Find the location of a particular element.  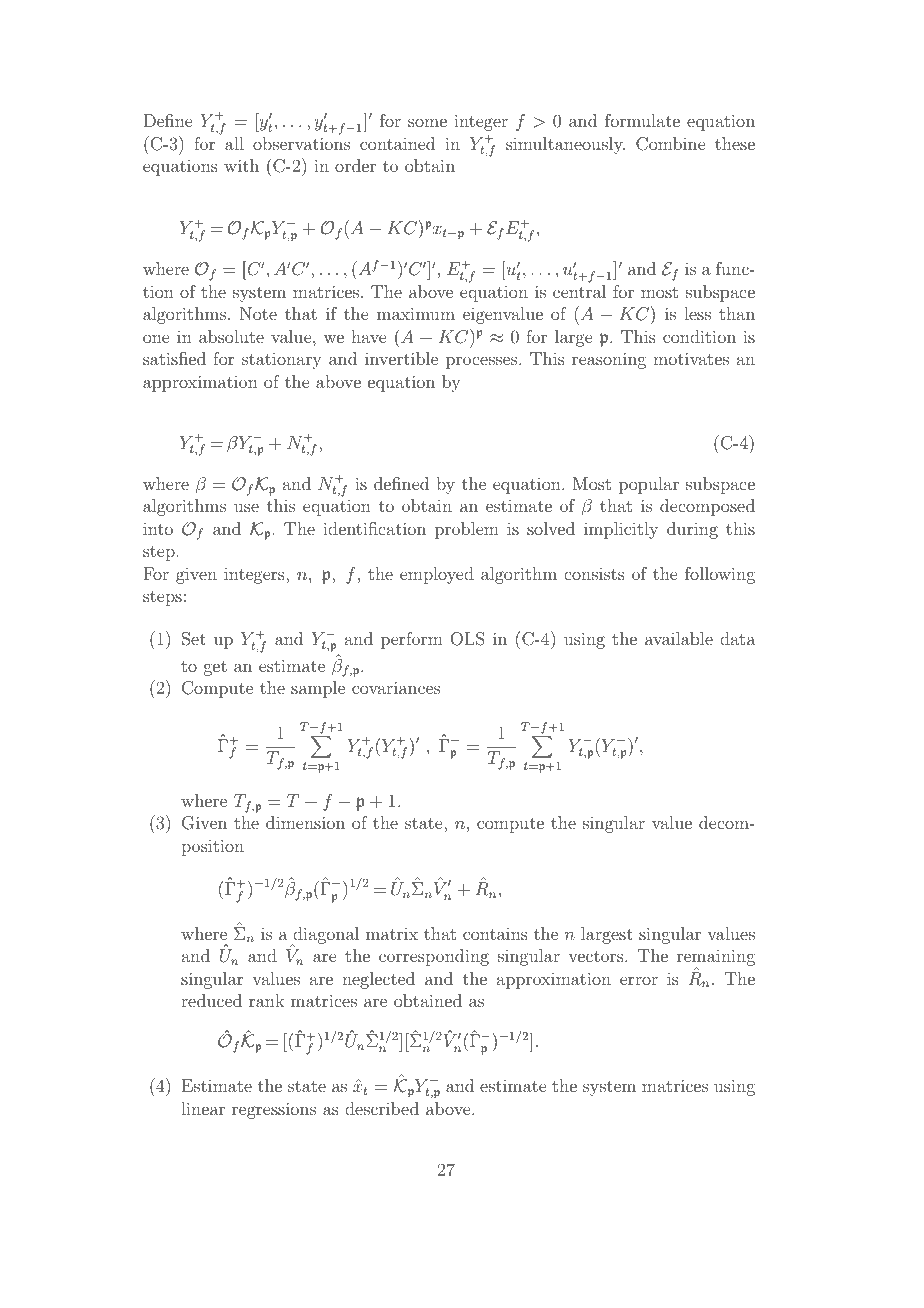

OLS is located at coordinates (467, 639).
